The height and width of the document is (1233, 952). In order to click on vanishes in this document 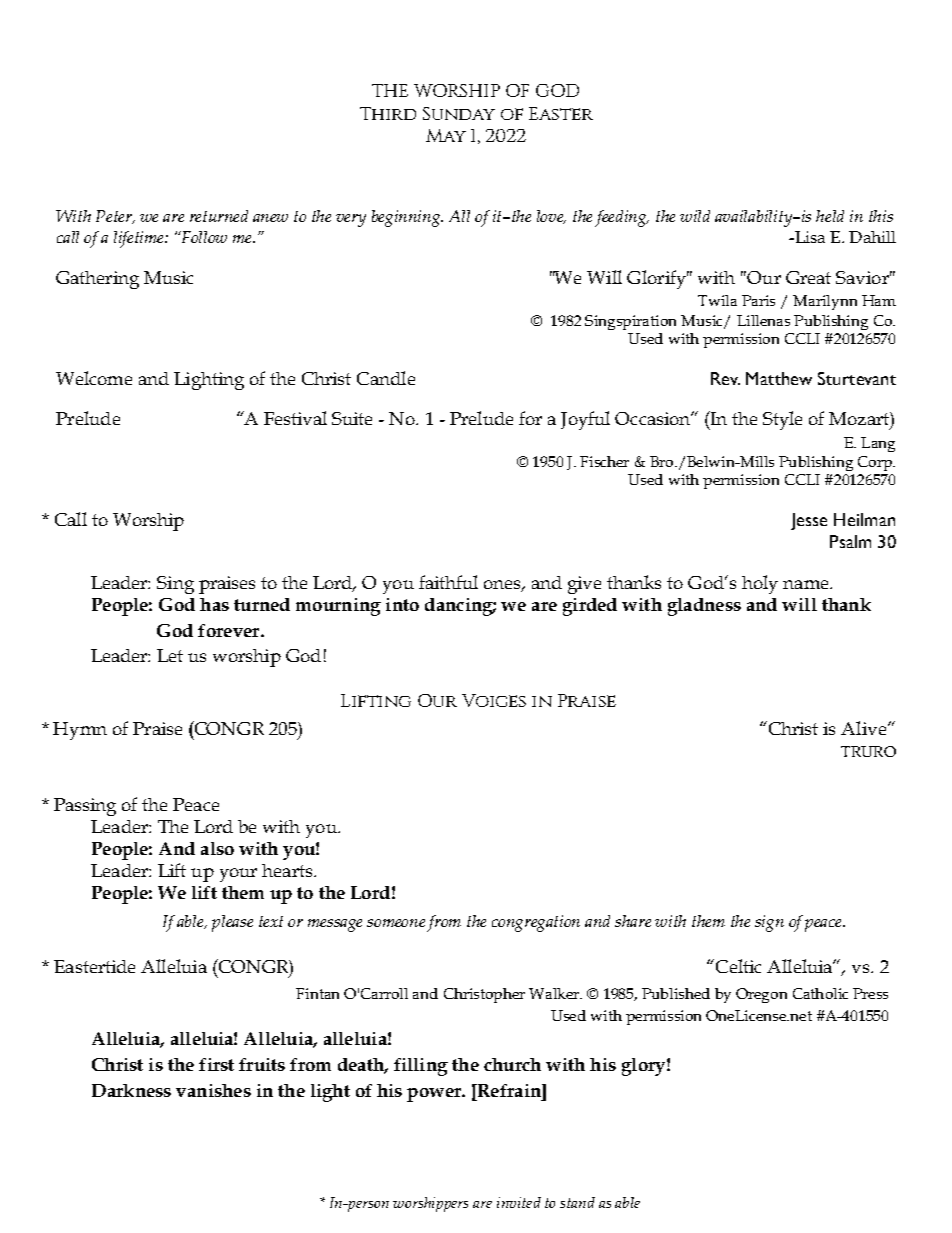, I will do `click(213, 1090)`.
